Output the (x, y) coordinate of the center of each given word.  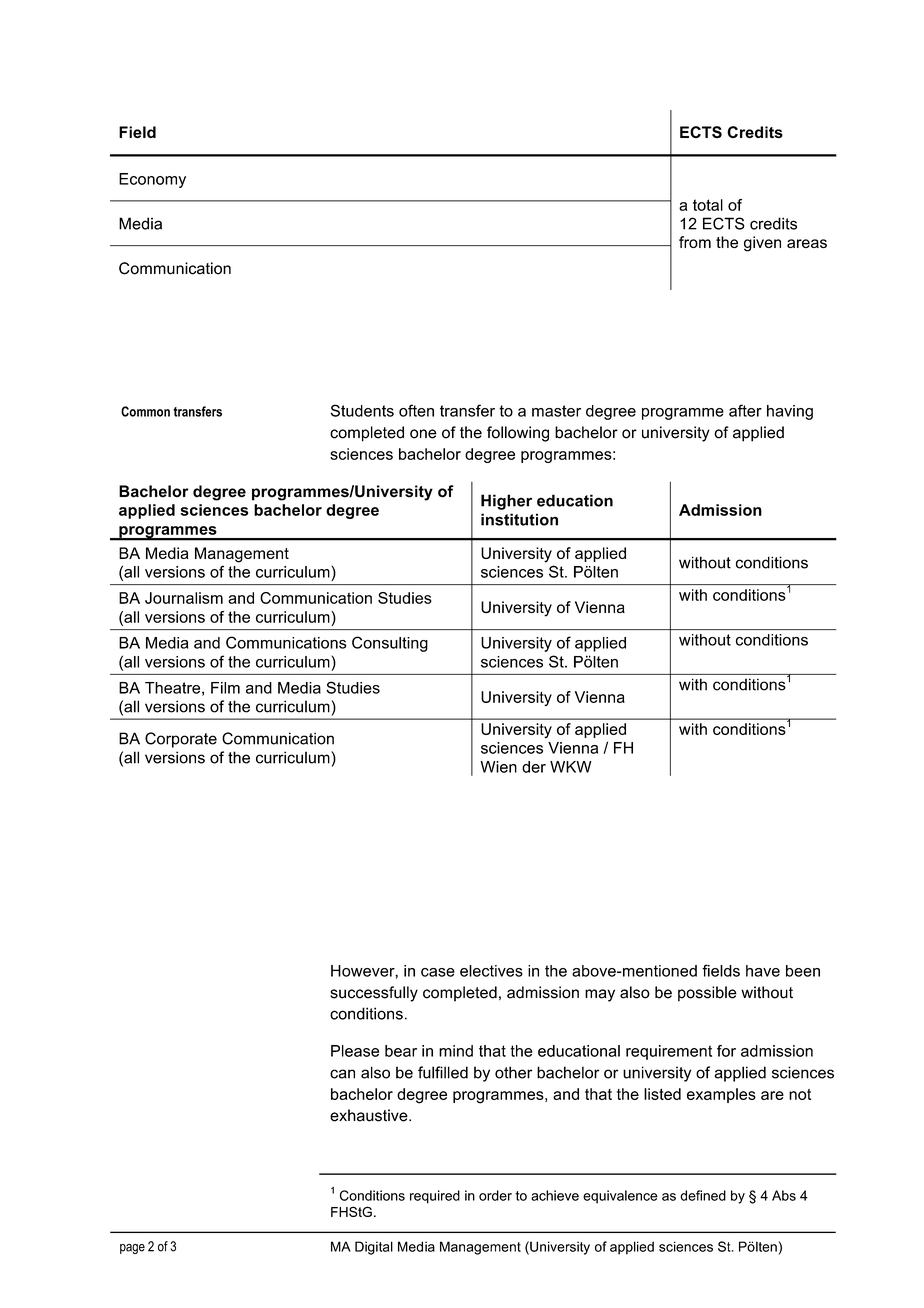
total (708, 205)
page (132, 1249)
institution (519, 519)
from (695, 242)
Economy (152, 180)
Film (225, 688)
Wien (498, 767)
